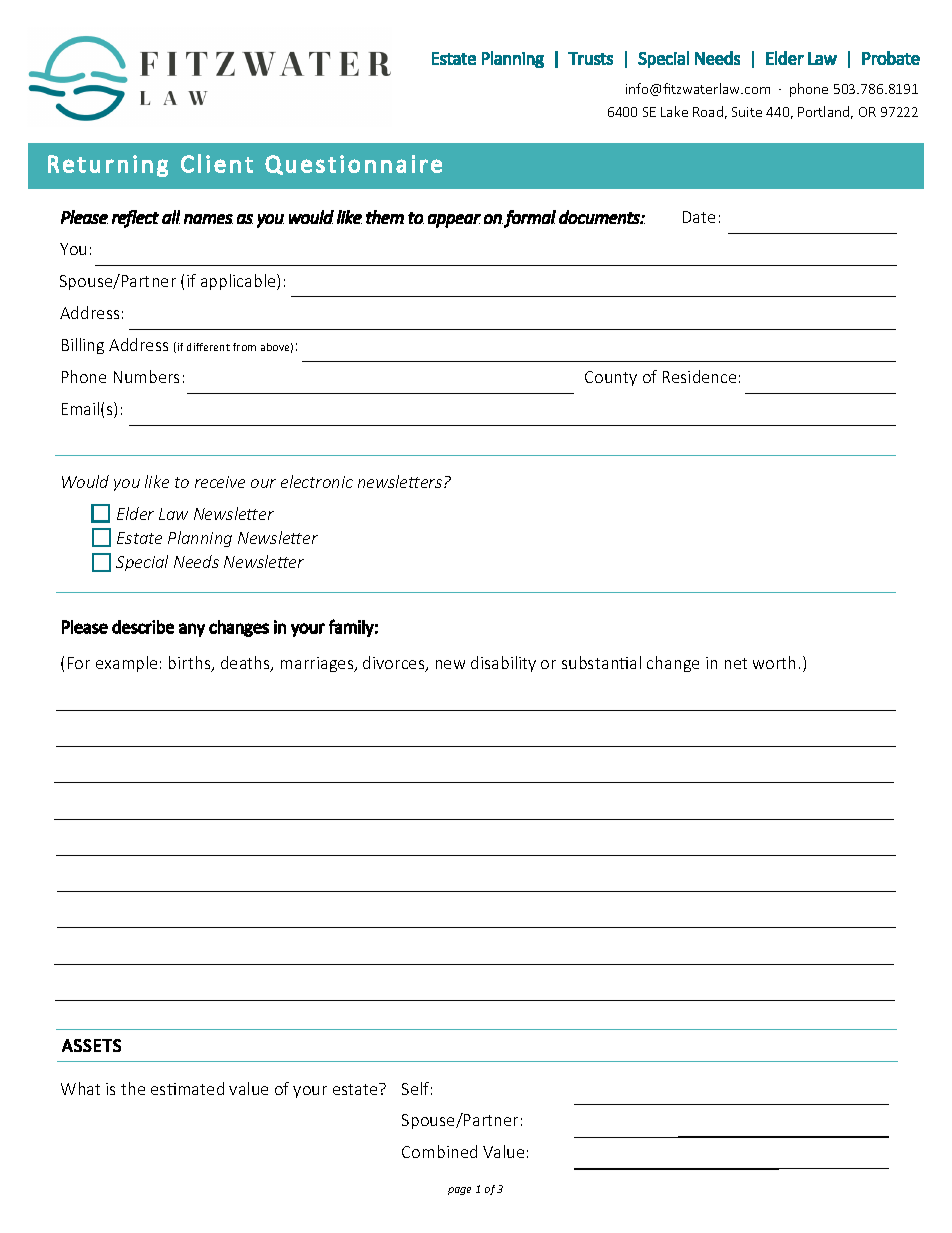 This document has height=1233, width=952. I want to click on Suite, so click(747, 112).
